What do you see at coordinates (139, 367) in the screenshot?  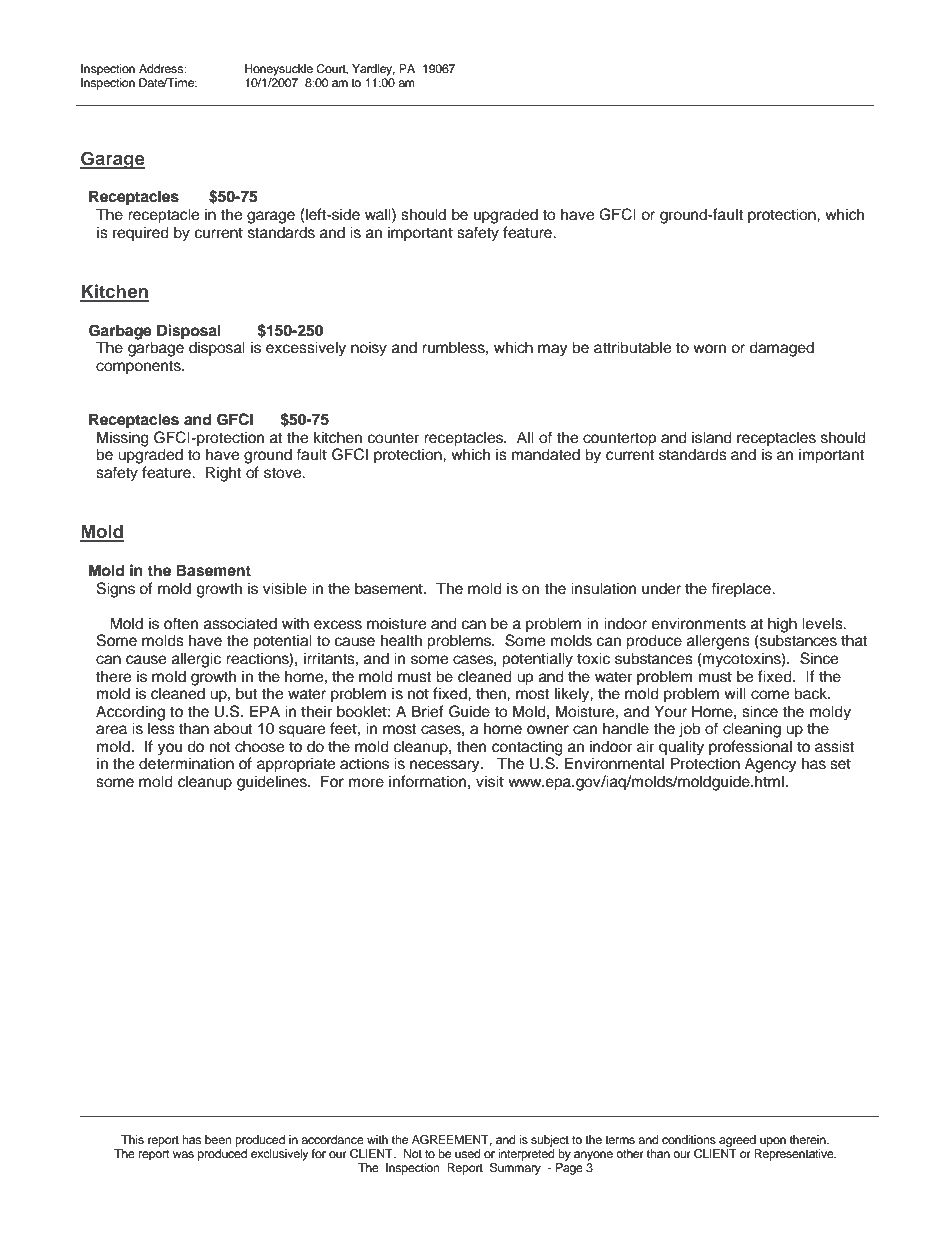 I see `components` at bounding box center [139, 367].
